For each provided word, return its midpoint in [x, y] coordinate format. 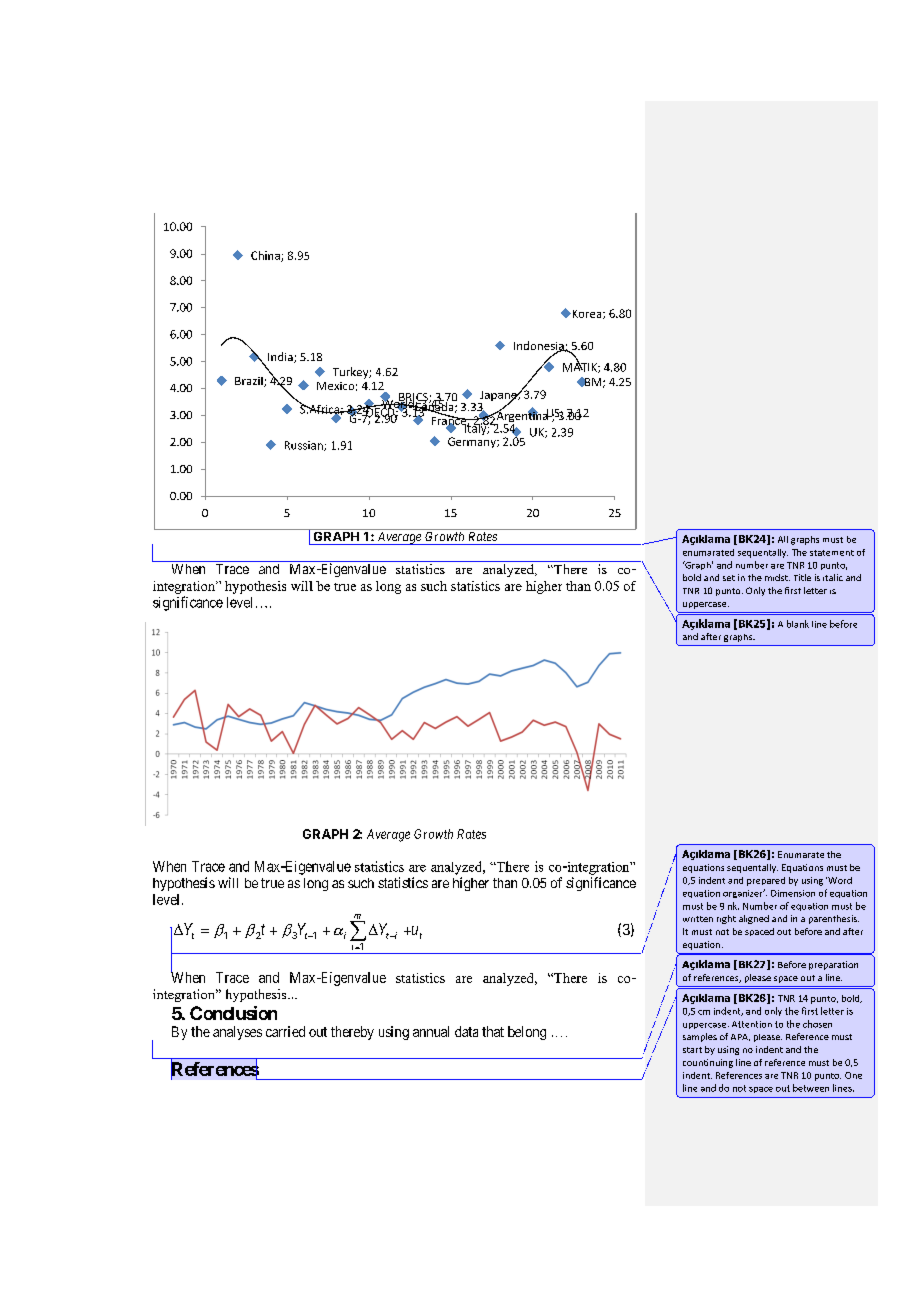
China [266, 256]
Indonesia [540, 347]
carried [285, 1031]
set [729, 578]
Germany [473, 442]
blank [798, 624]
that [493, 1031]
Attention [752, 1024]
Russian [305, 446]
